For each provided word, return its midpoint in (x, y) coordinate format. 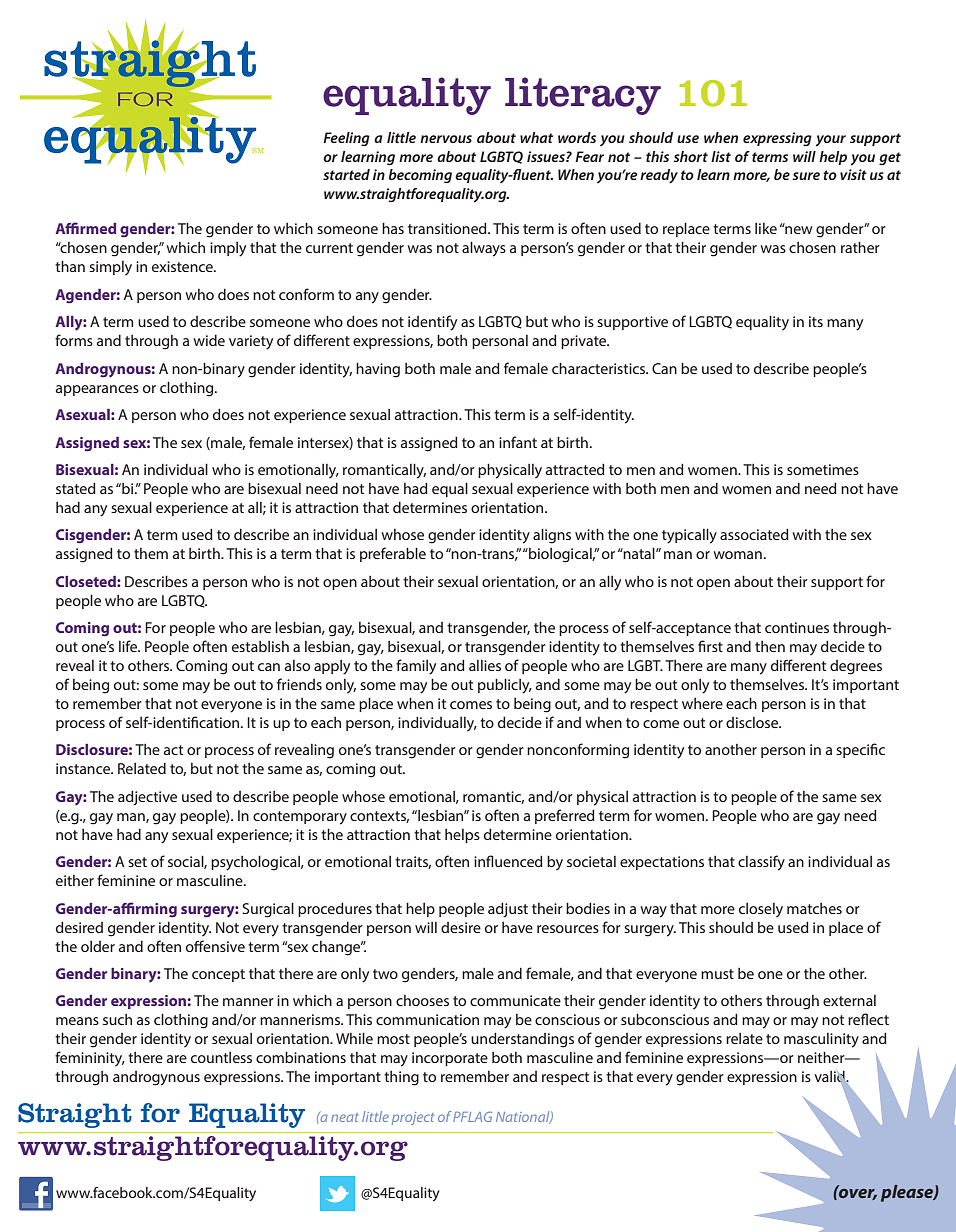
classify (761, 863)
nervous (446, 139)
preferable (393, 554)
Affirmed (85, 228)
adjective (147, 797)
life (129, 646)
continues (797, 627)
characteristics (600, 368)
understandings (522, 1040)
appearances (97, 390)
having (378, 370)
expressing (777, 139)
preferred (565, 816)
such (117, 1019)
